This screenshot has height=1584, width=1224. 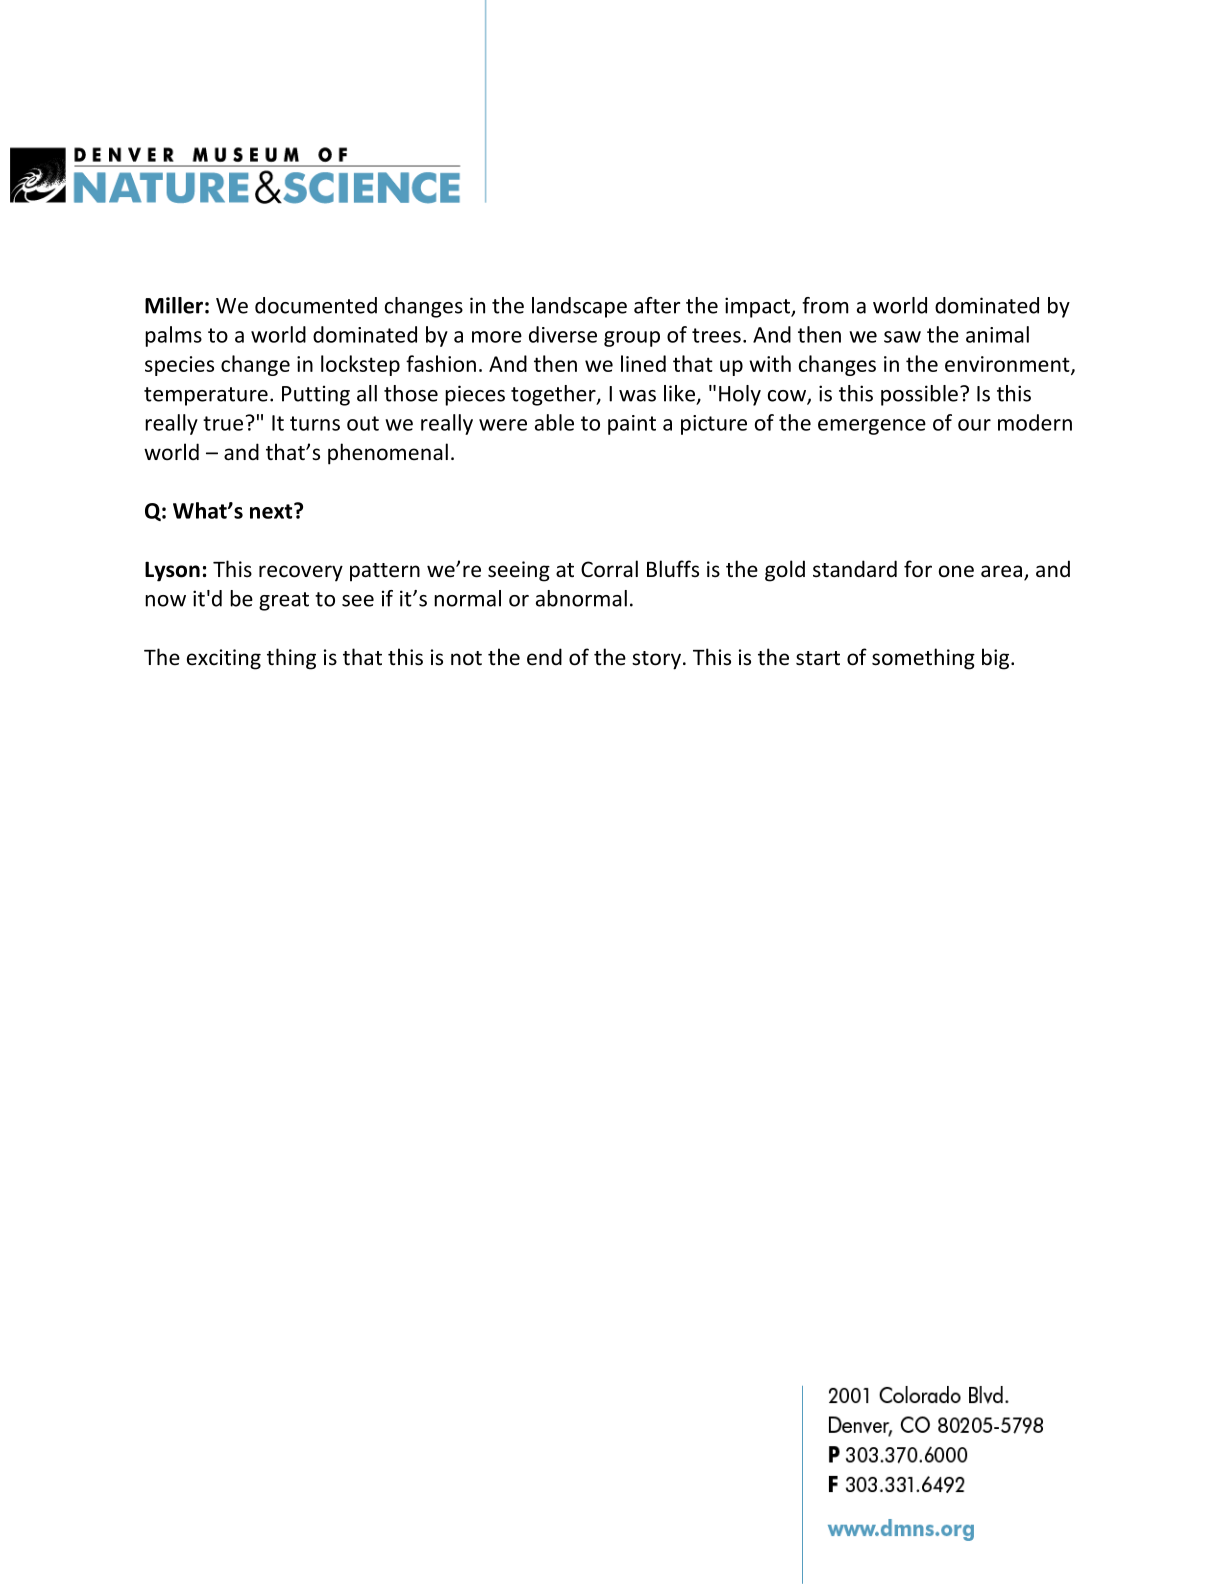 What do you see at coordinates (316, 305) in the screenshot?
I see `documented` at bounding box center [316, 305].
